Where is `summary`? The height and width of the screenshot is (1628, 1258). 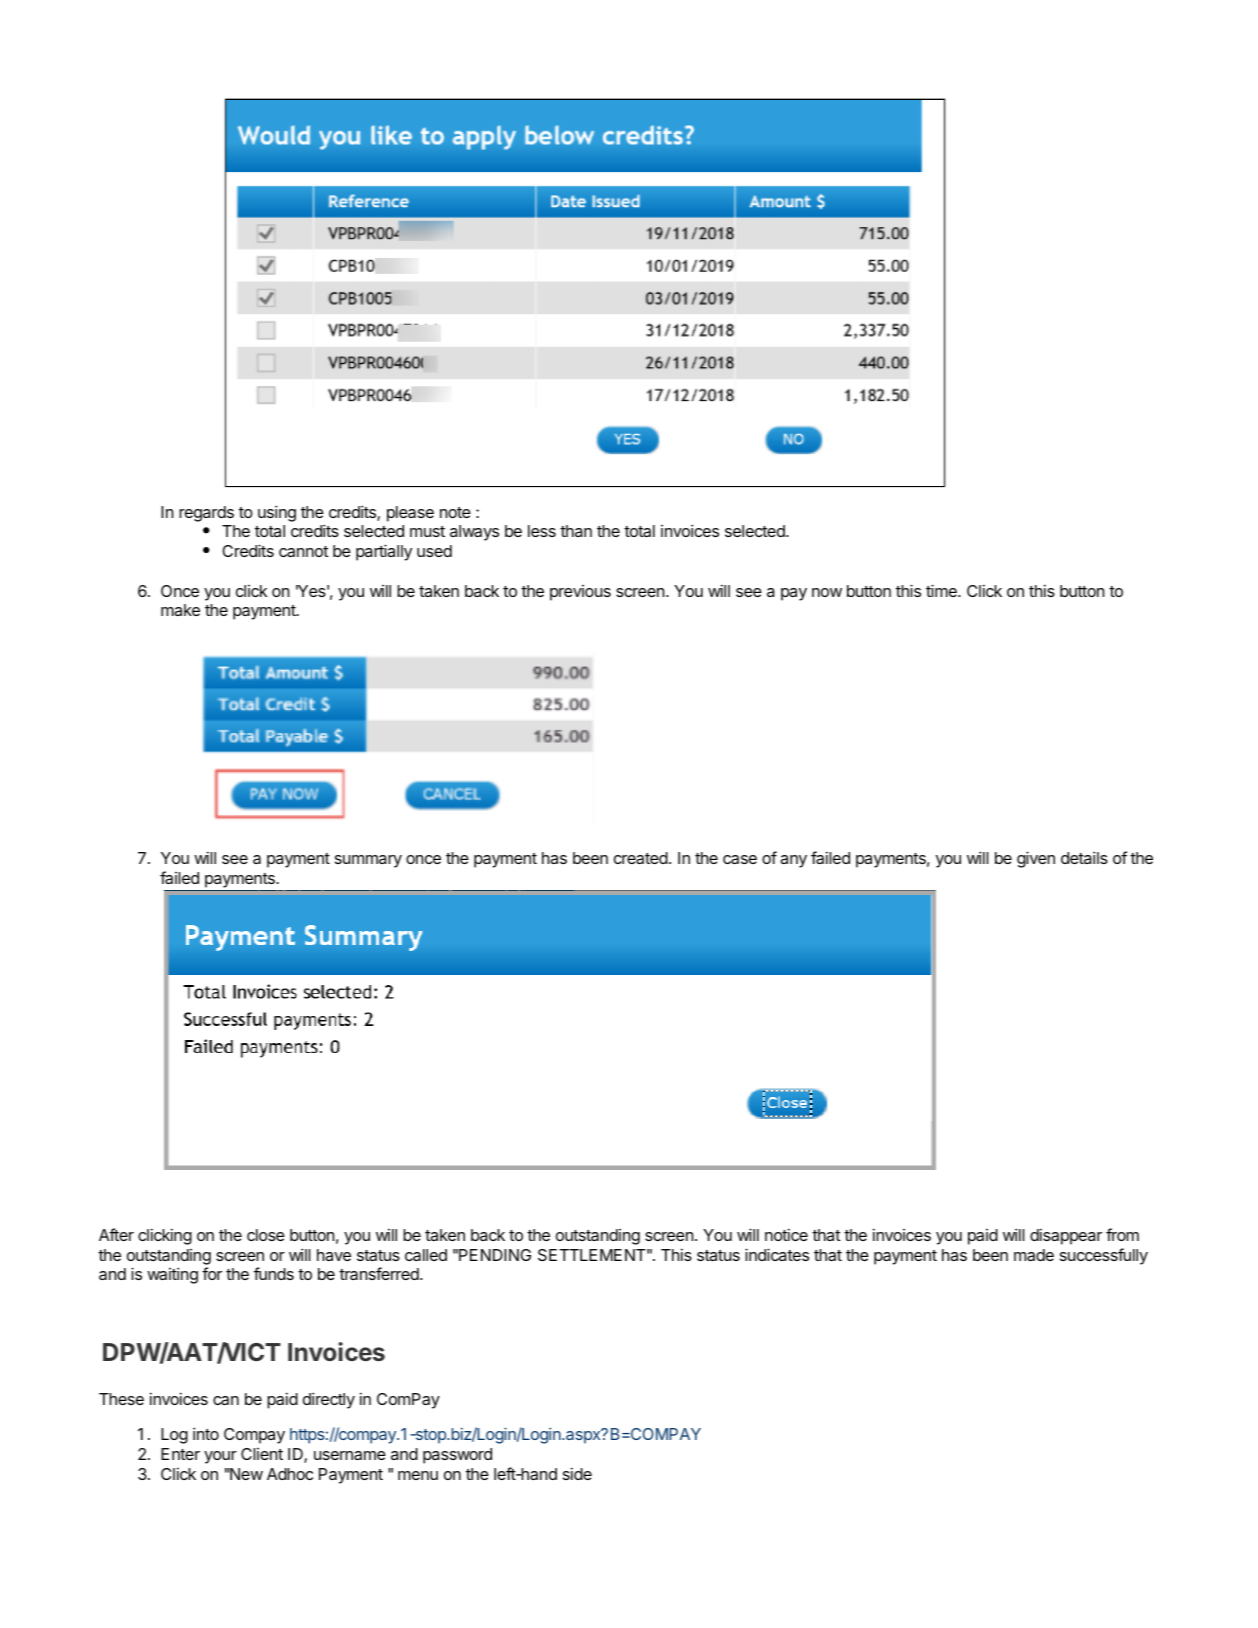
summary is located at coordinates (368, 861).
